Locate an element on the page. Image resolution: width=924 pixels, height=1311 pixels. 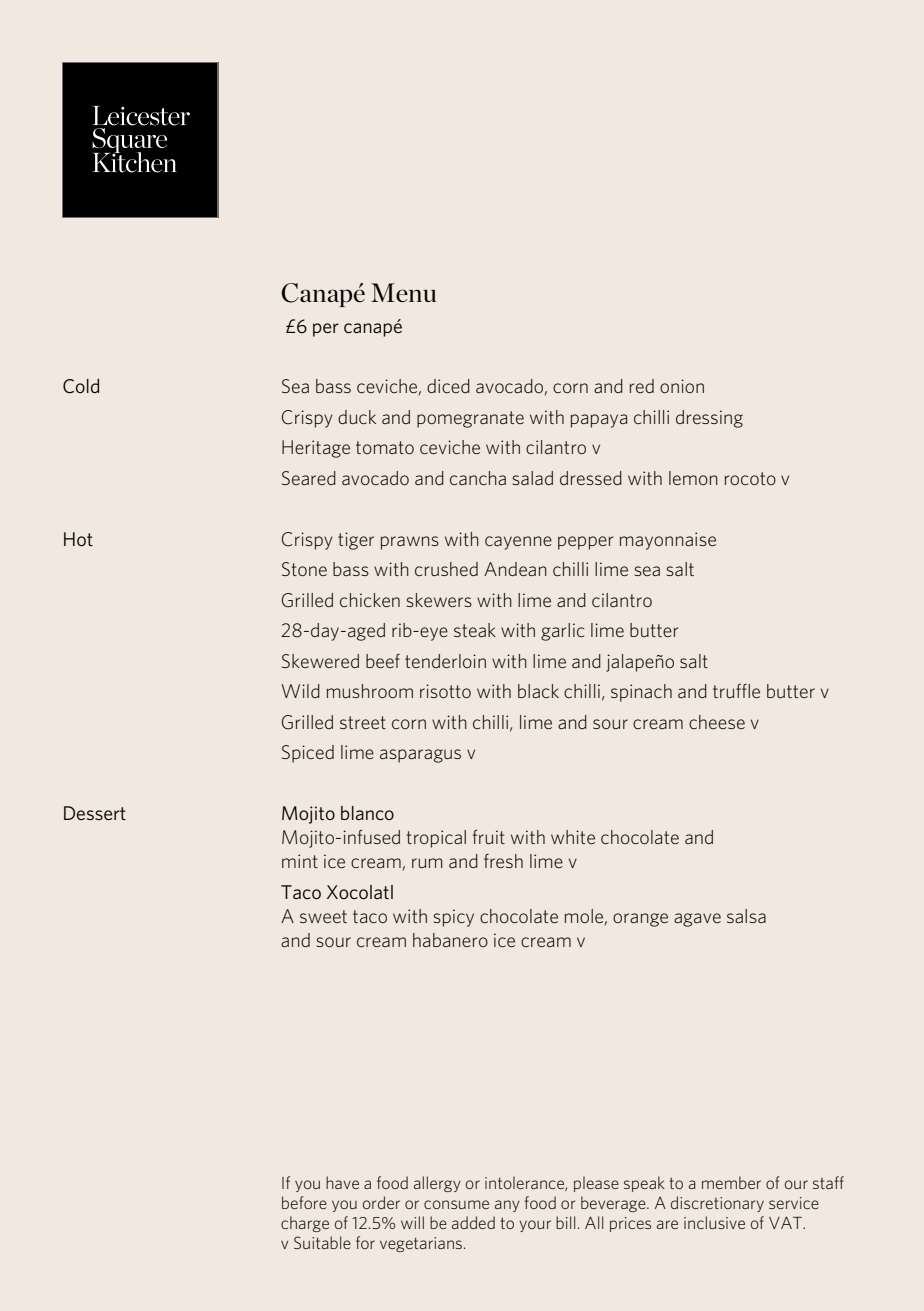
consume is located at coordinates (456, 1204).
